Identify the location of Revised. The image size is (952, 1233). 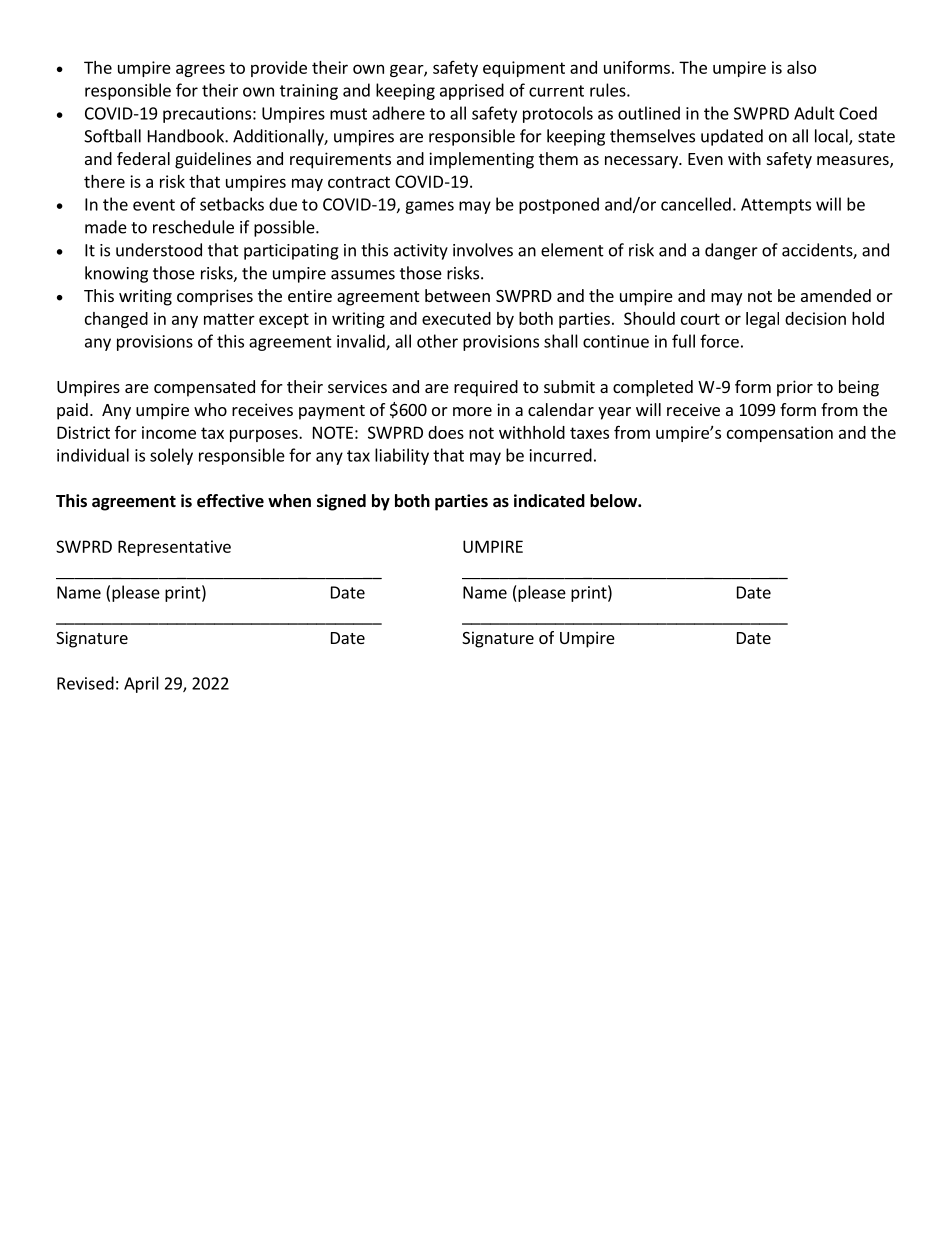
(85, 683).
